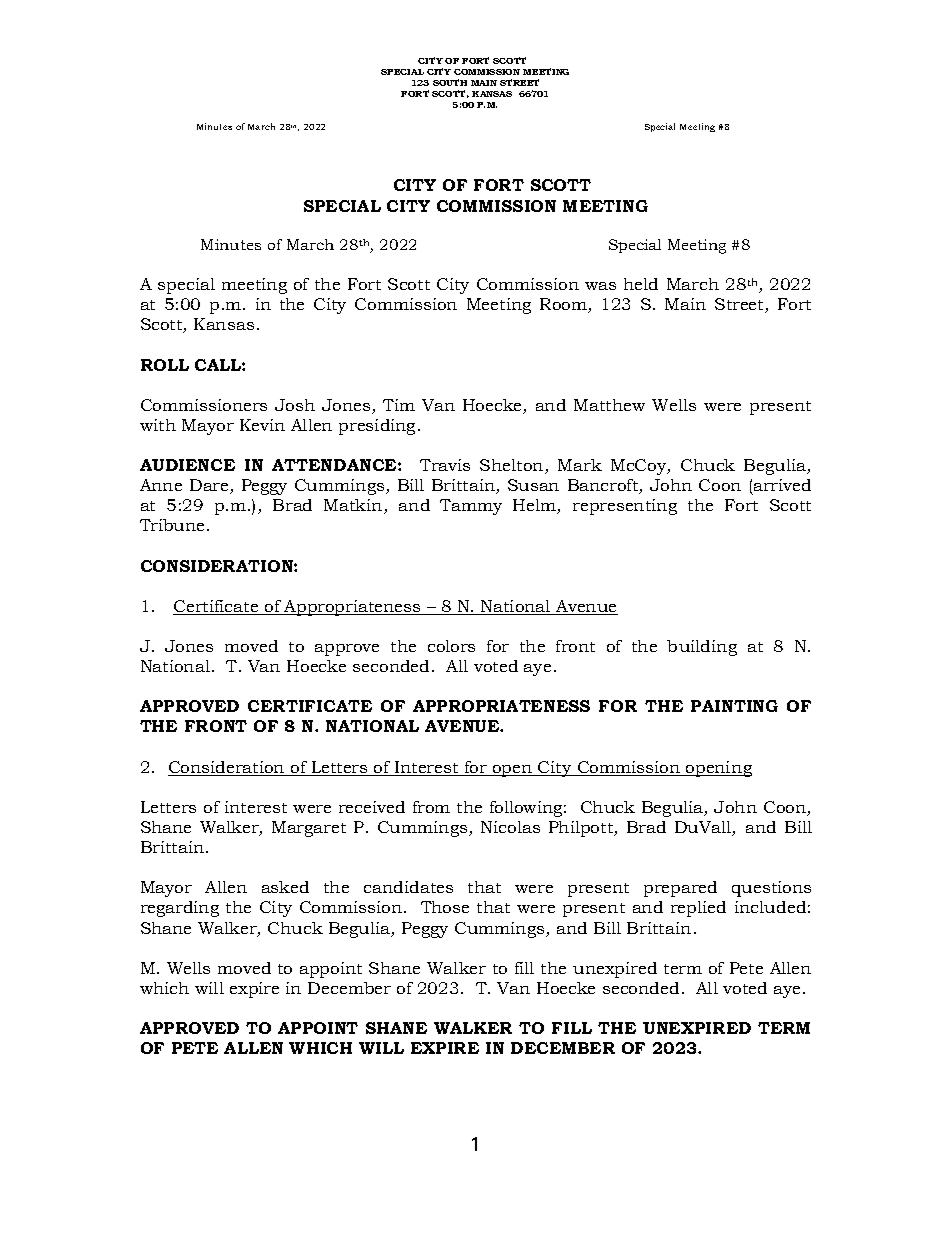 The height and width of the screenshot is (1233, 952). I want to click on SOUTH, so click(450, 82).
